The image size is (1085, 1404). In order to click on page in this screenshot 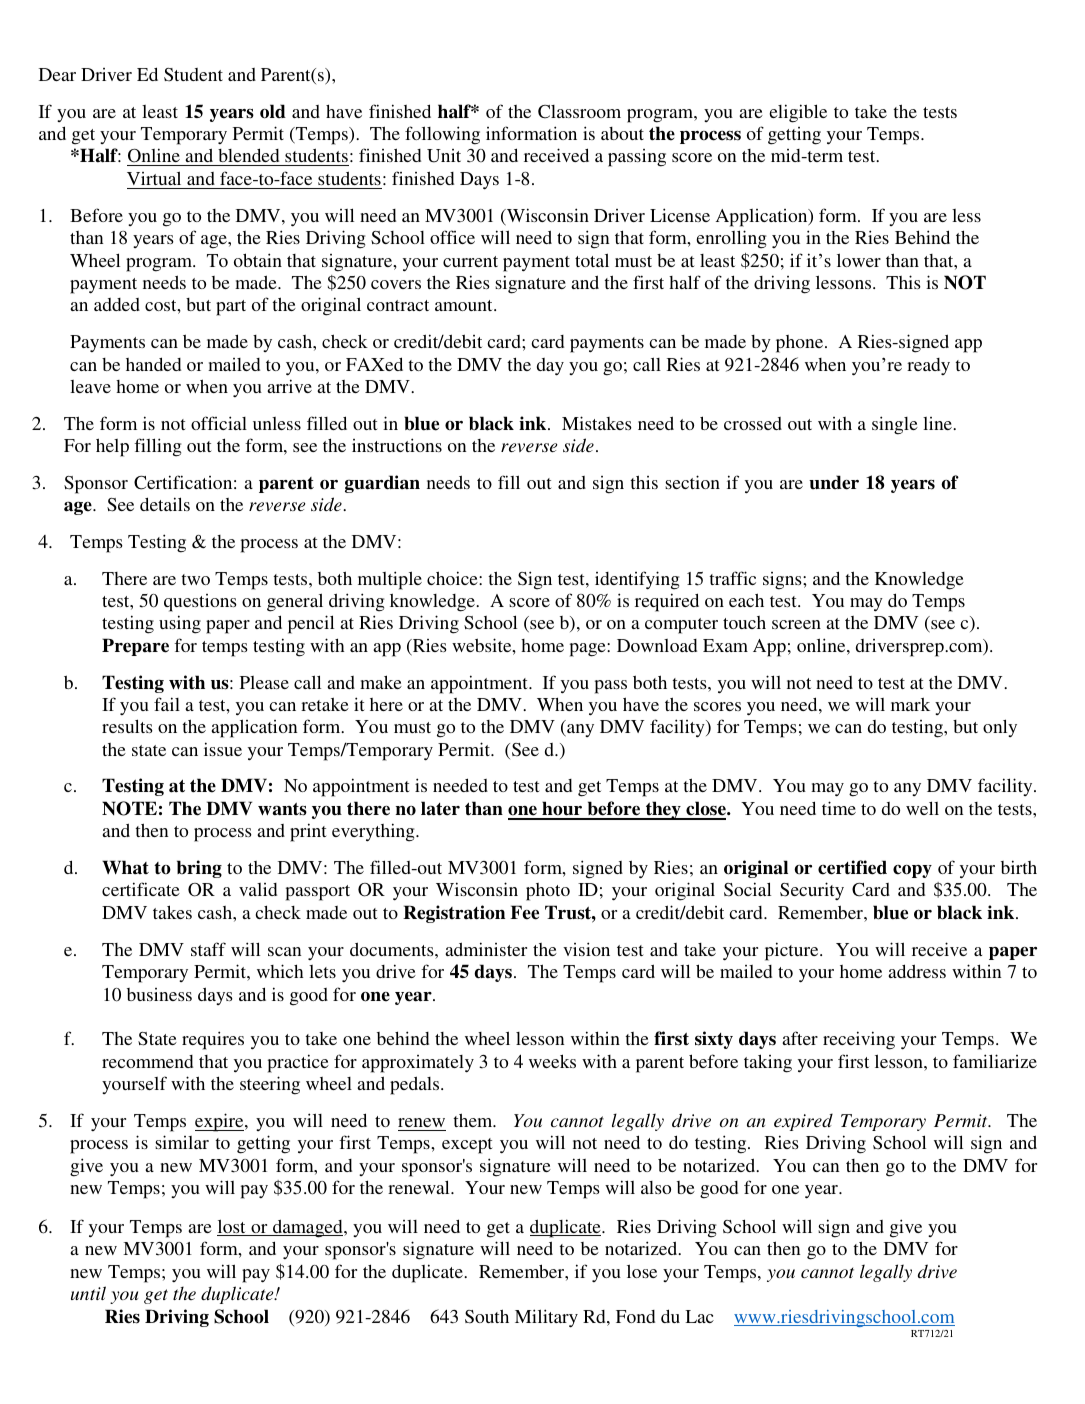, I will do `click(589, 650)`.
